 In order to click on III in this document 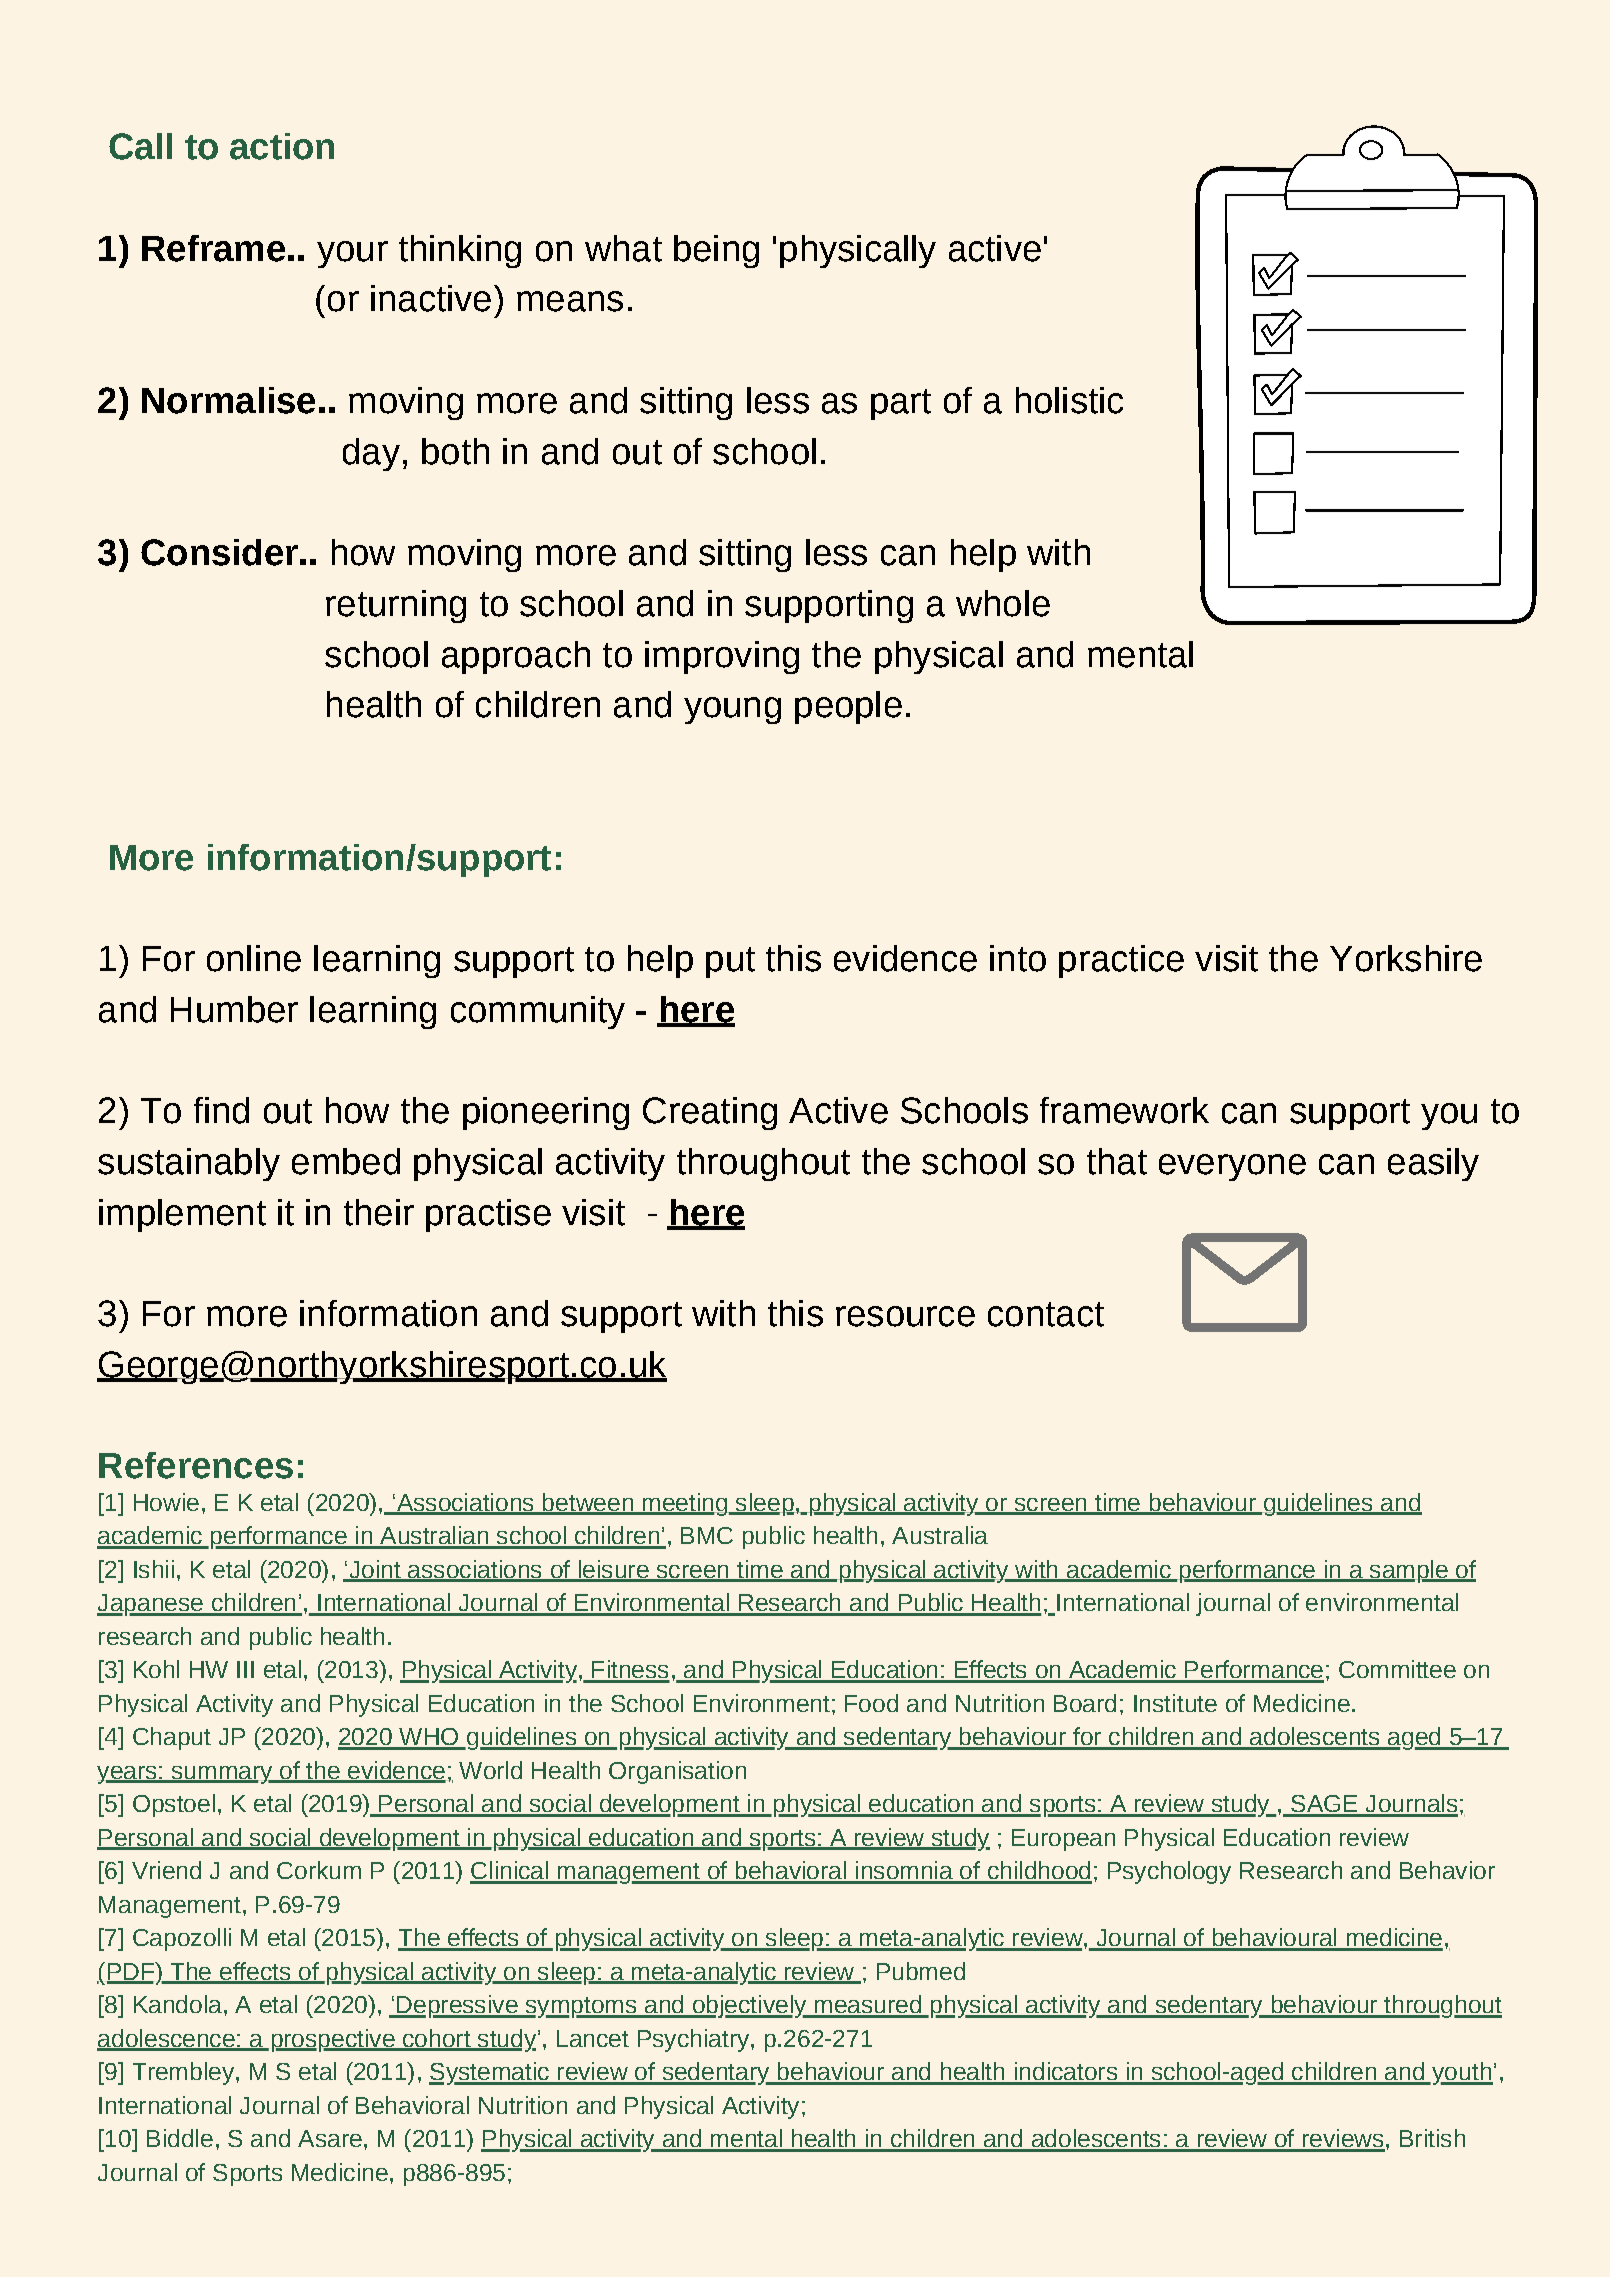, I will do `click(245, 1669)`.
